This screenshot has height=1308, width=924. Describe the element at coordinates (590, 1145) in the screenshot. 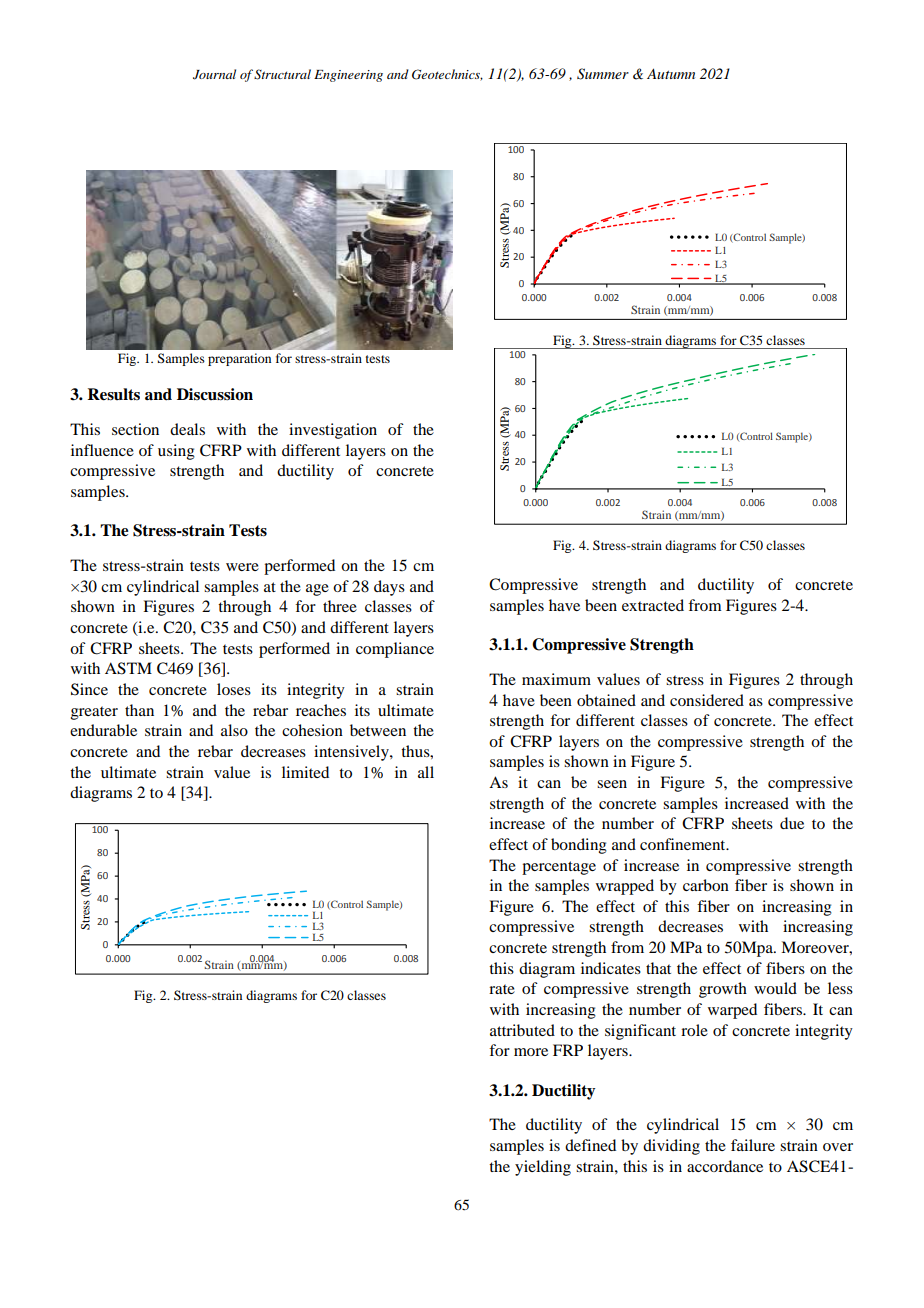

I see `defined` at that location.
